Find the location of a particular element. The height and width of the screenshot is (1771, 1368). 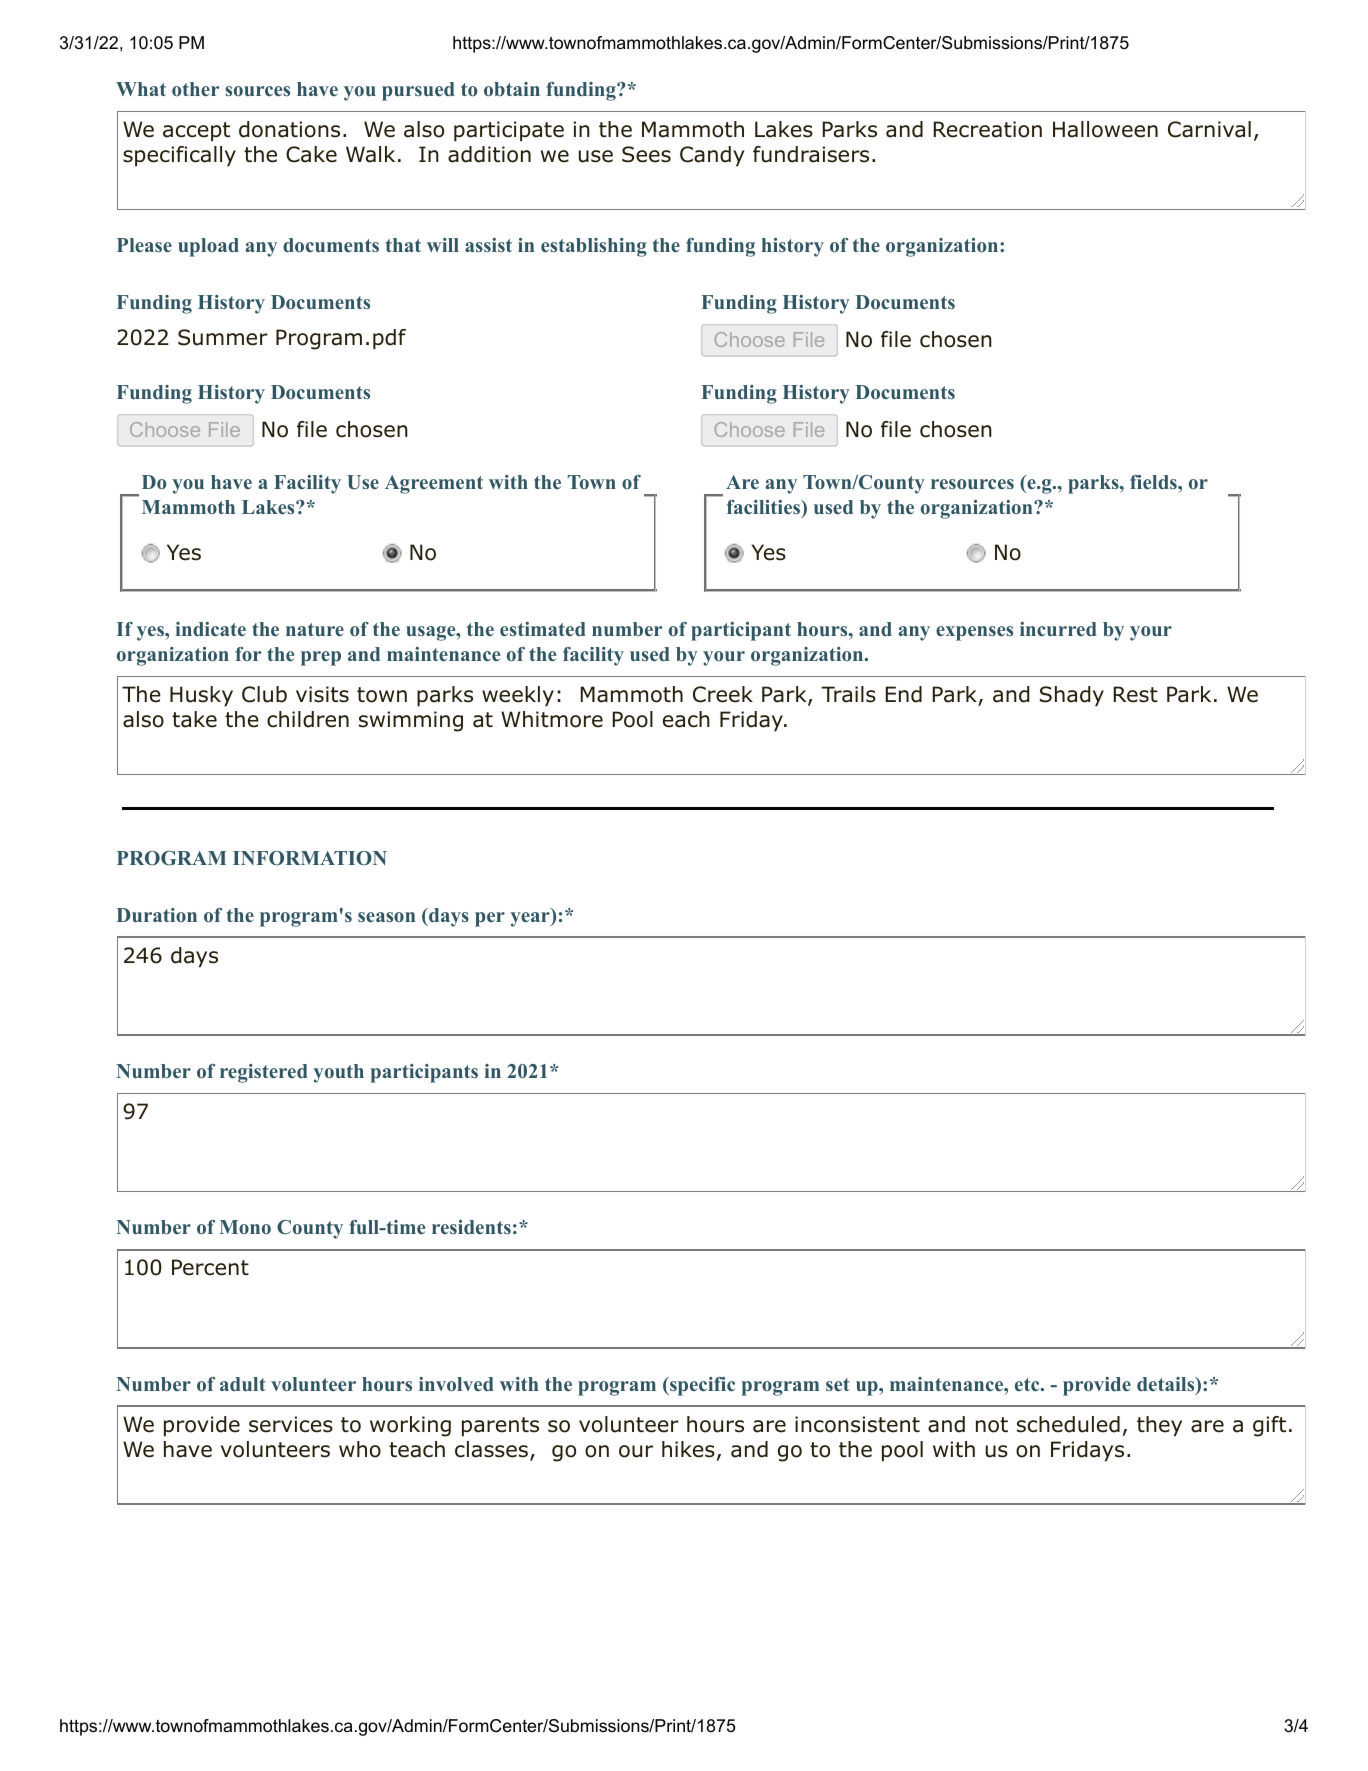

registered is located at coordinates (264, 1073).
